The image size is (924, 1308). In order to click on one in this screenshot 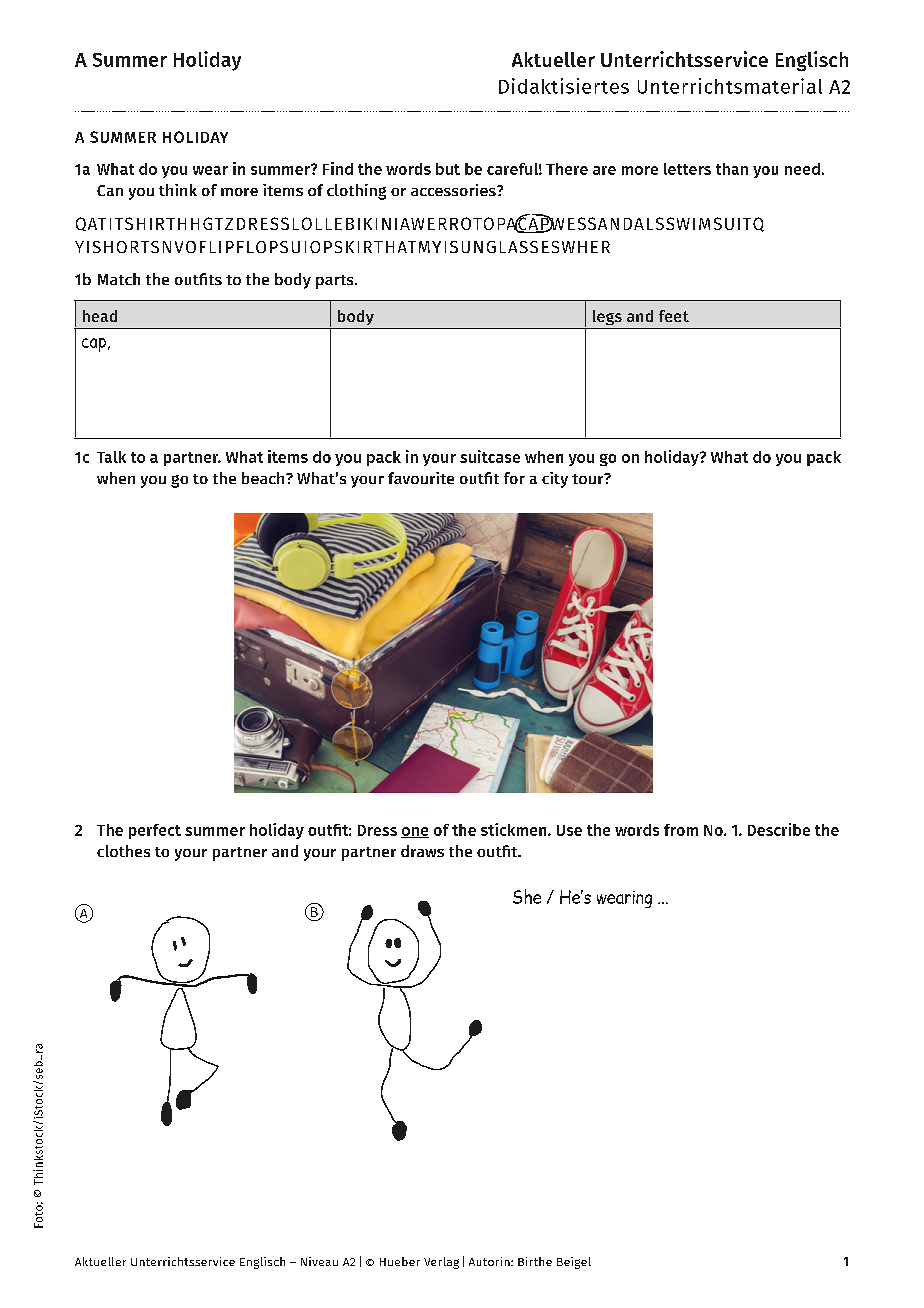, I will do `click(415, 832)`.
